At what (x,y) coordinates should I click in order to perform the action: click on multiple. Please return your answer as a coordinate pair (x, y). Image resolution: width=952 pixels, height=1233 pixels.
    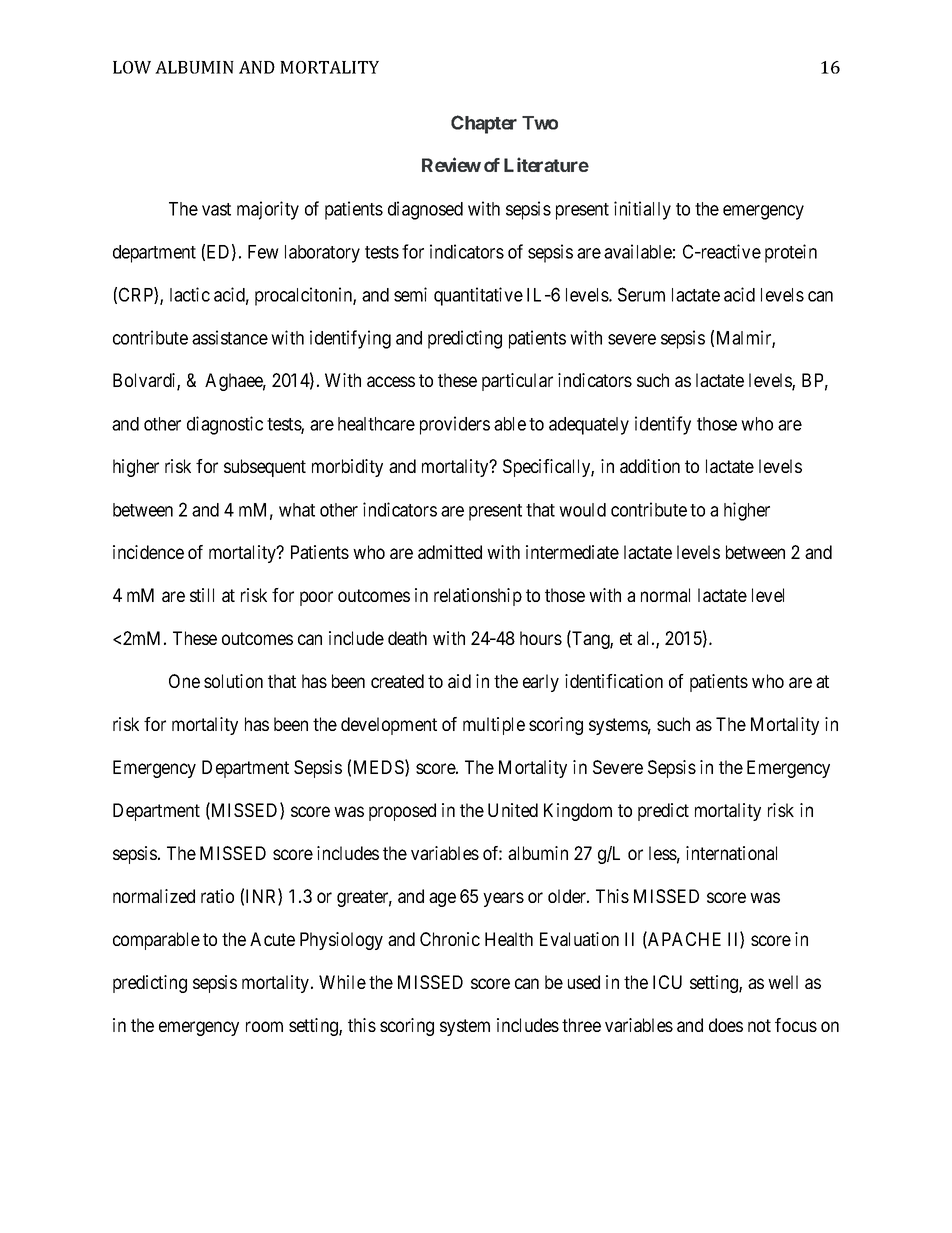
    Looking at the image, I should click on (494, 726).
